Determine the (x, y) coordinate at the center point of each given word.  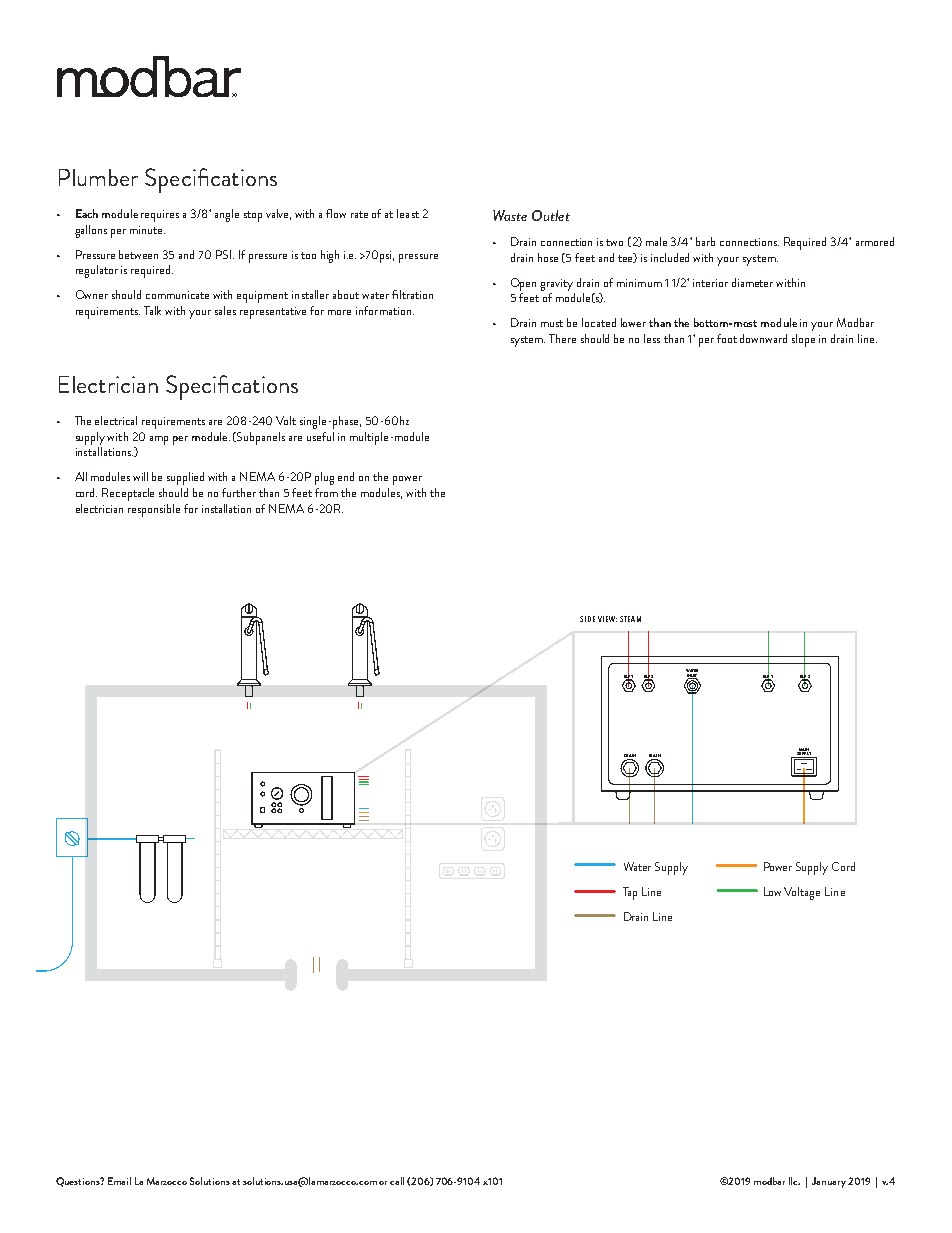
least (408, 213)
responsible (154, 510)
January (829, 1182)
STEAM (630, 619)
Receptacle (128, 494)
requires (160, 216)
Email (119, 1181)
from (326, 492)
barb (705, 241)
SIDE (587, 619)
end (346, 476)
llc (794, 1181)
